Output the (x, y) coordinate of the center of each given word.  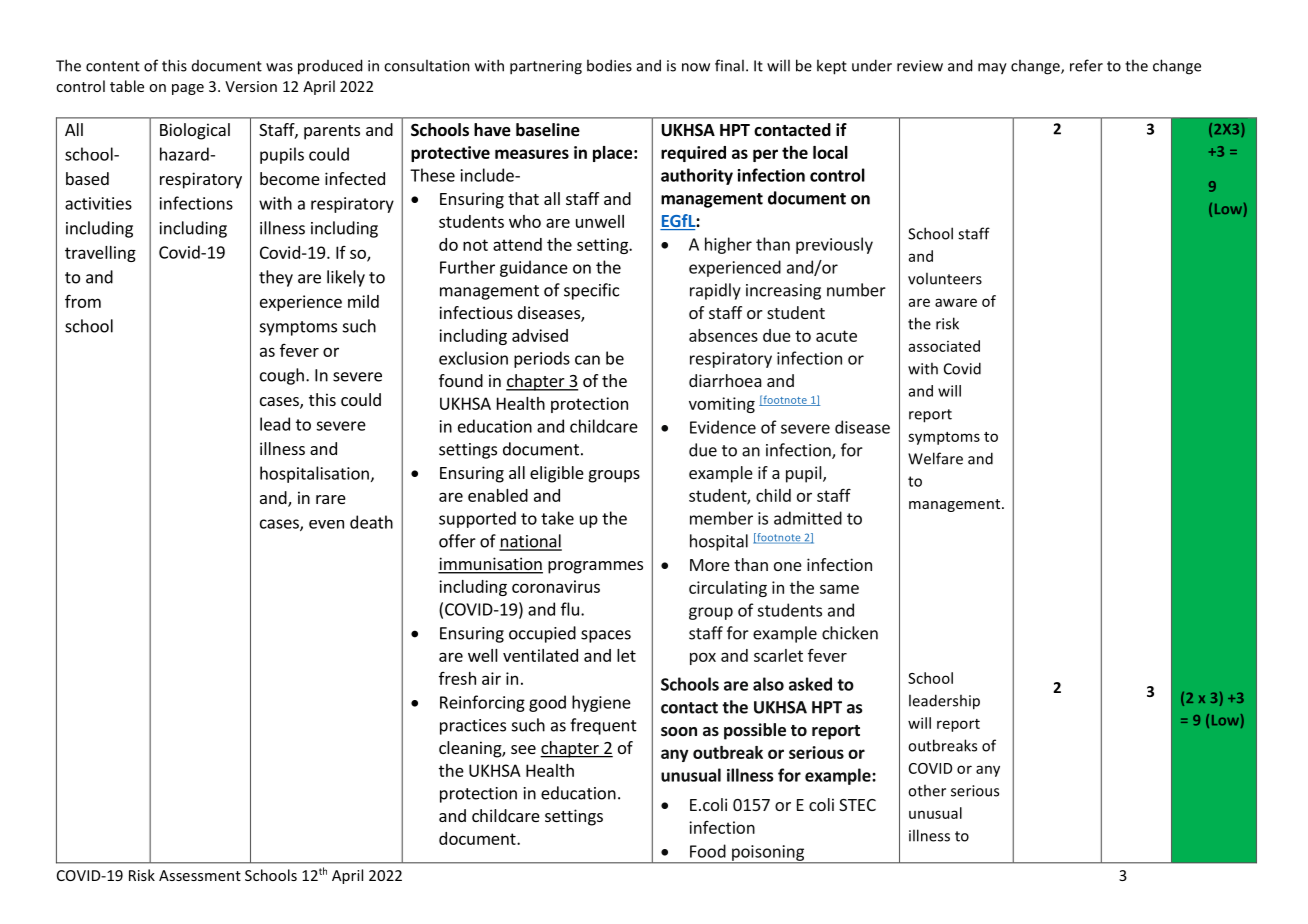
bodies (609, 65)
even (326, 524)
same (839, 589)
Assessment (200, 875)
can (587, 360)
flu (570, 609)
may (992, 69)
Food (708, 851)
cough (282, 376)
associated (944, 346)
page (188, 89)
